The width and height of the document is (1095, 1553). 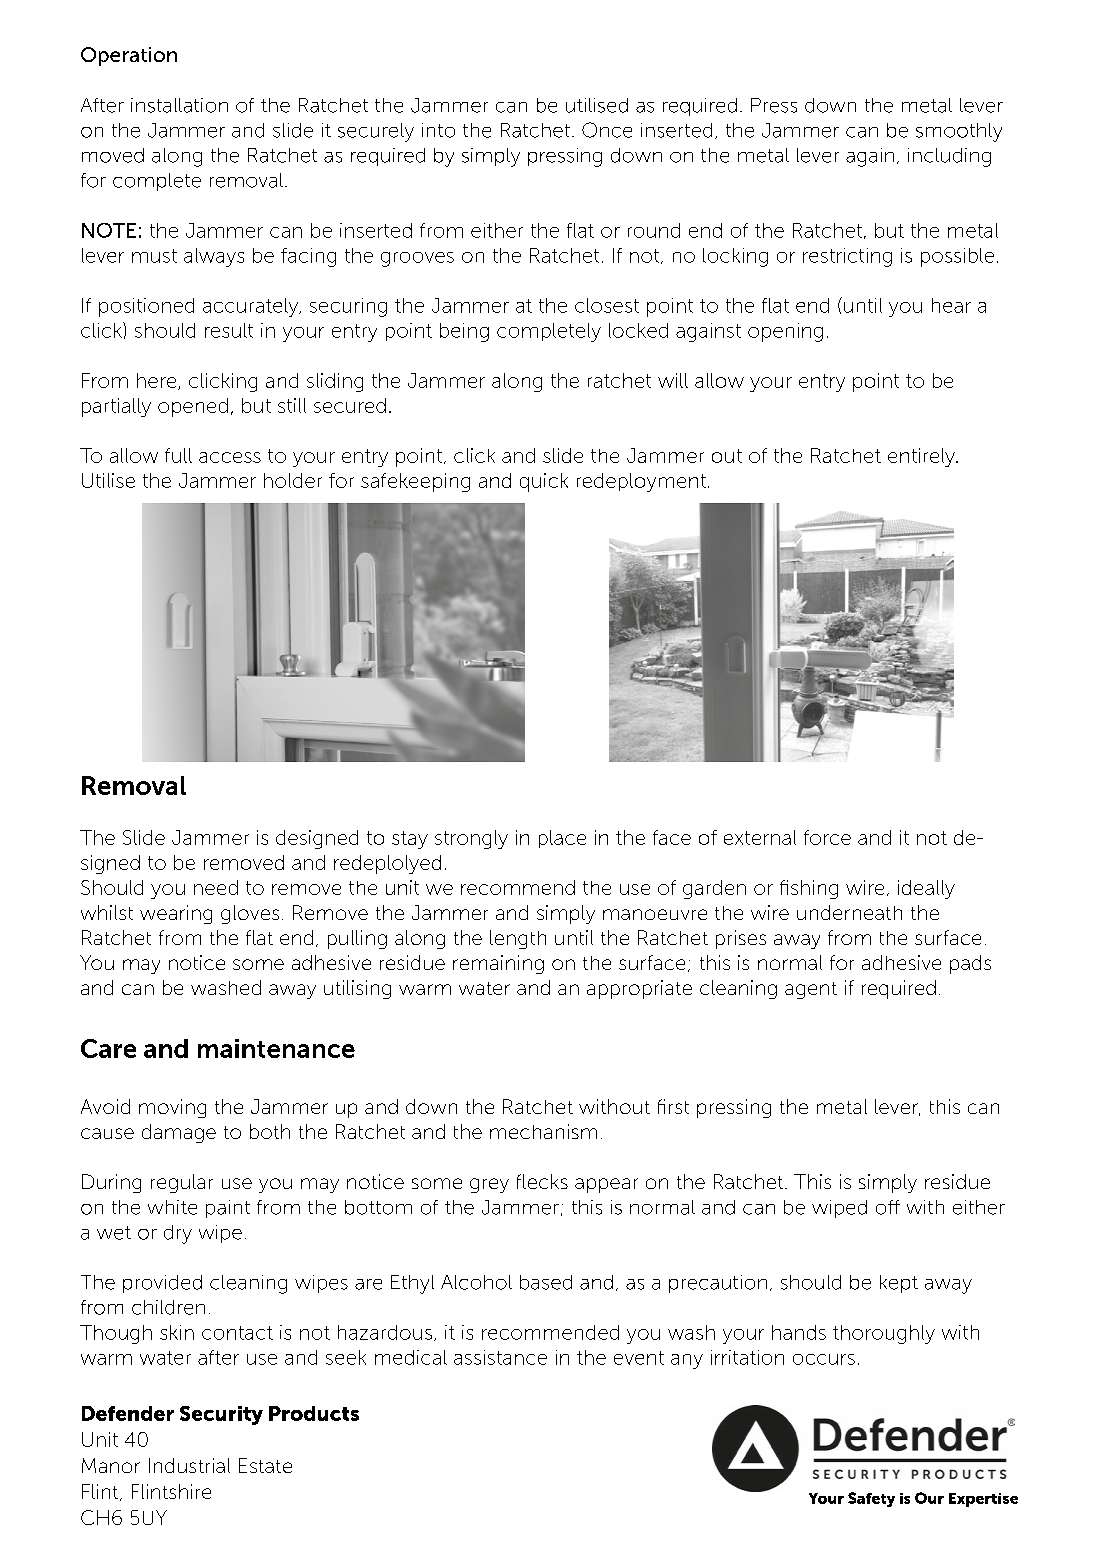 What do you see at coordinates (182, 1183) in the document?
I see `regular` at bounding box center [182, 1183].
